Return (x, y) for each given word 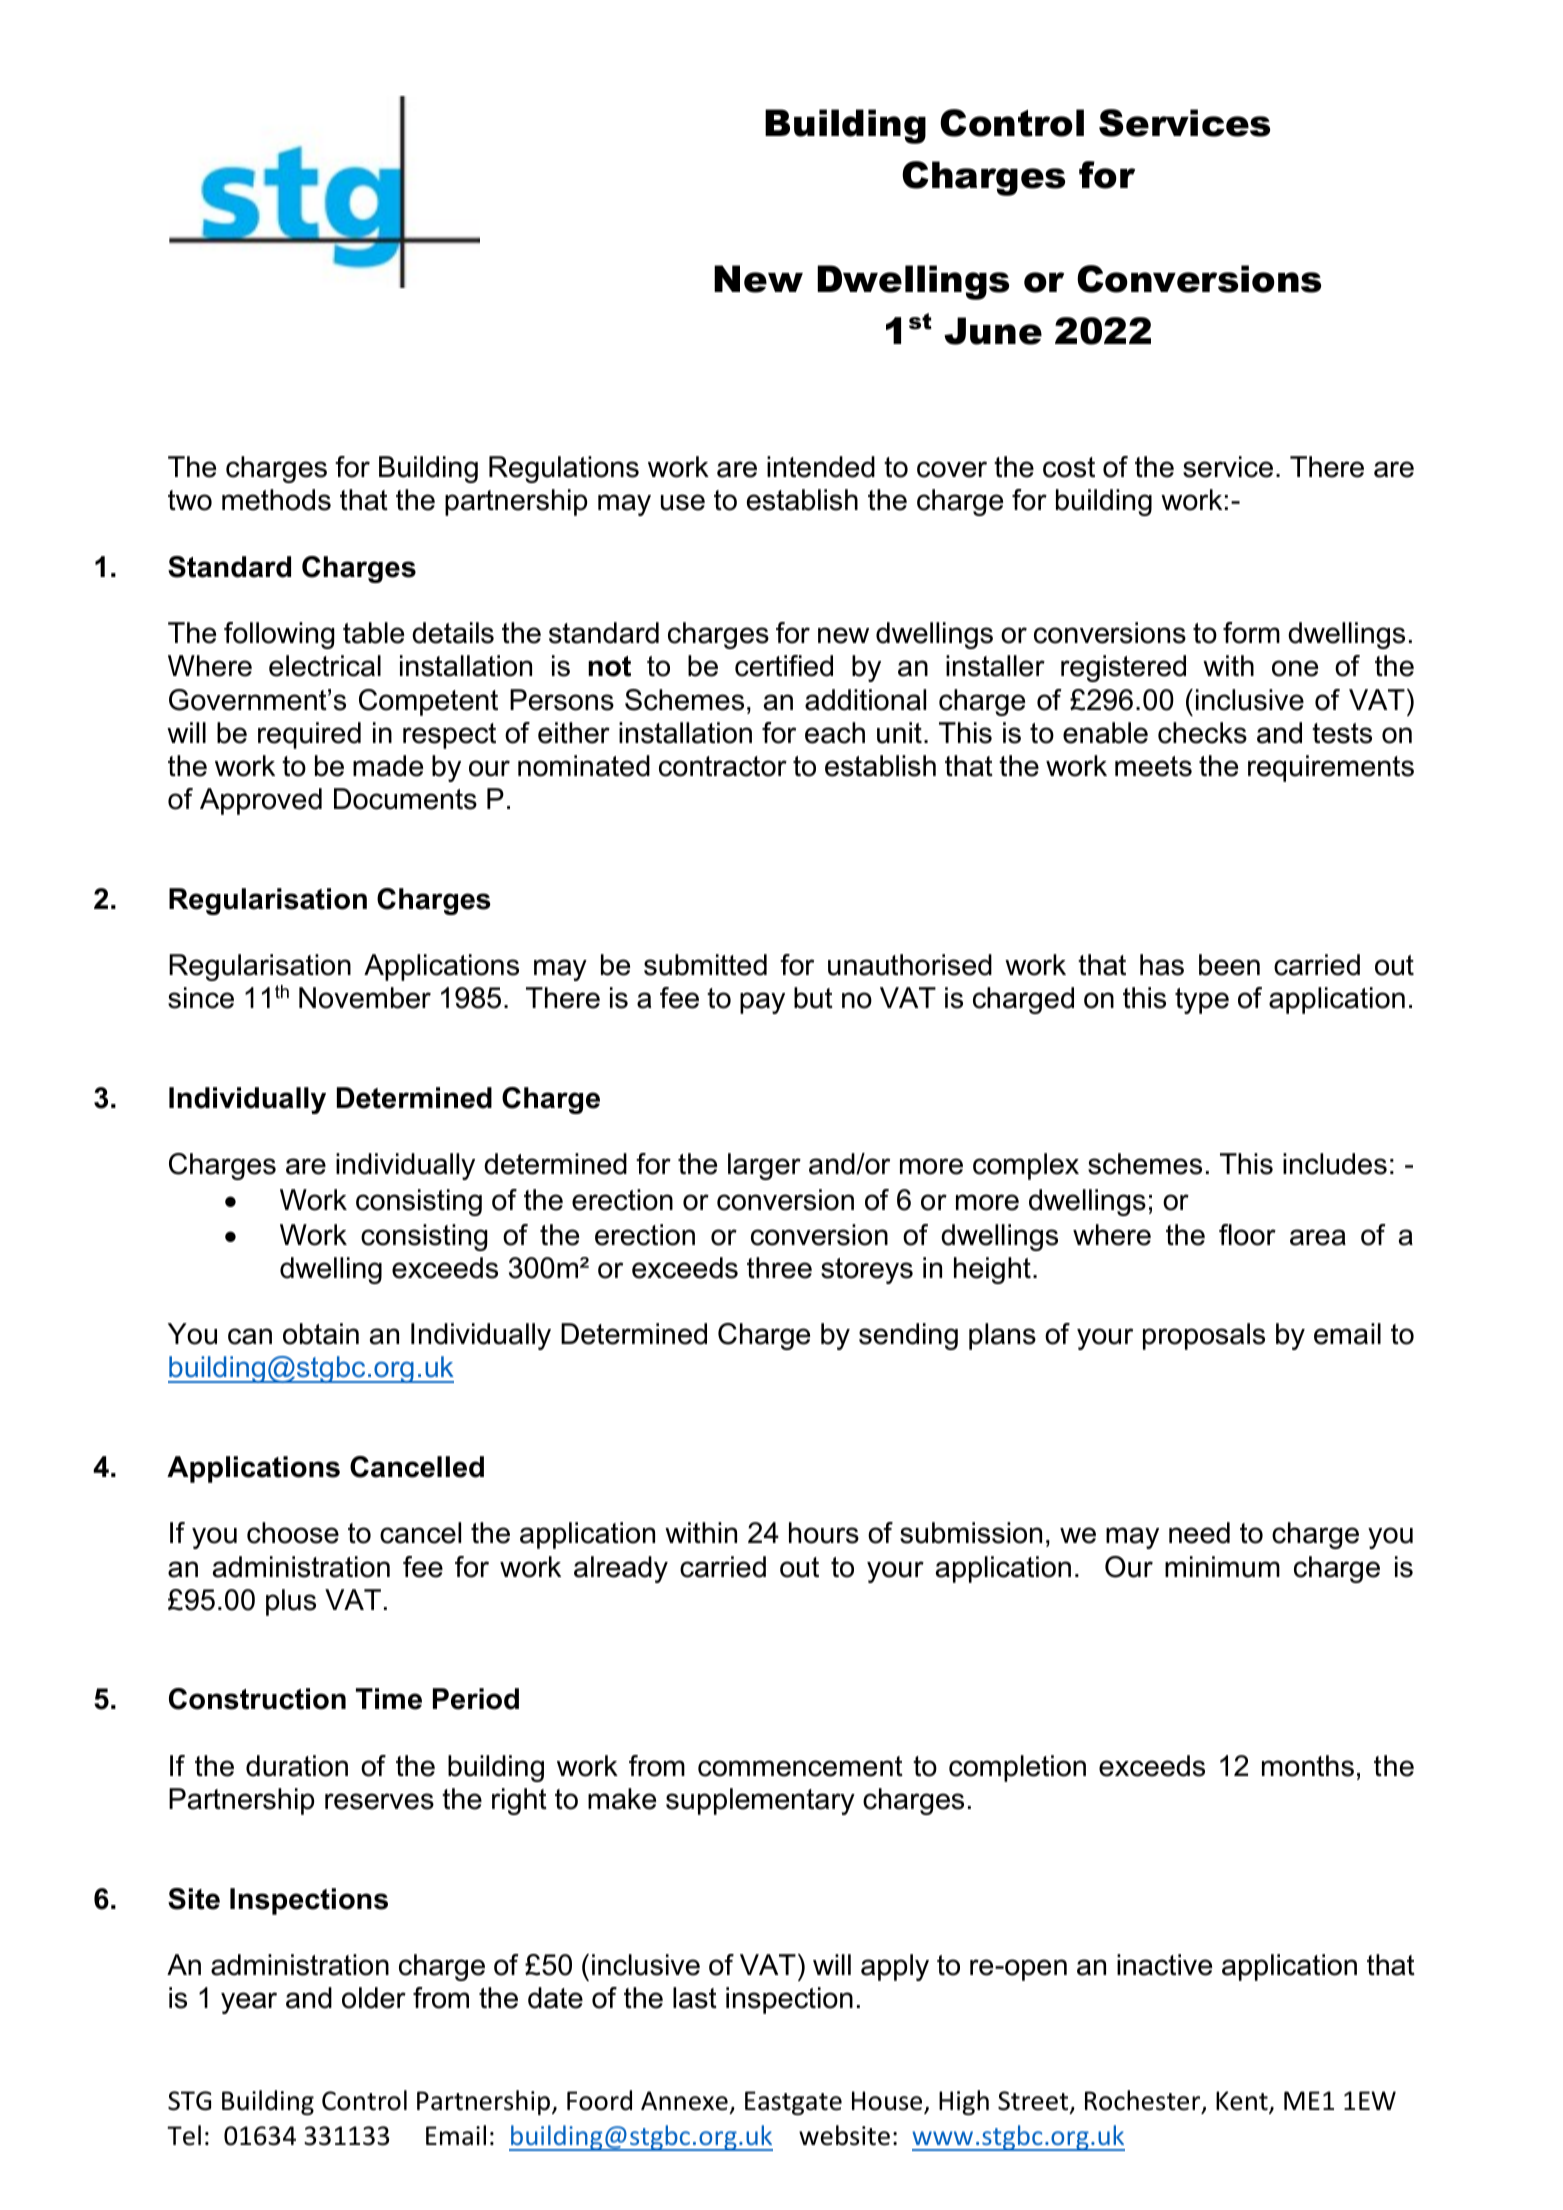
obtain (321, 1334)
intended (821, 467)
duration (297, 1766)
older (374, 1998)
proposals (1204, 1336)
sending (908, 1336)
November (365, 998)
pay (762, 1003)
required (309, 735)
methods (276, 500)
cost (1069, 467)
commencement (800, 1766)
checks (1202, 733)
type (1202, 1001)
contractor (723, 766)
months (1308, 1766)
